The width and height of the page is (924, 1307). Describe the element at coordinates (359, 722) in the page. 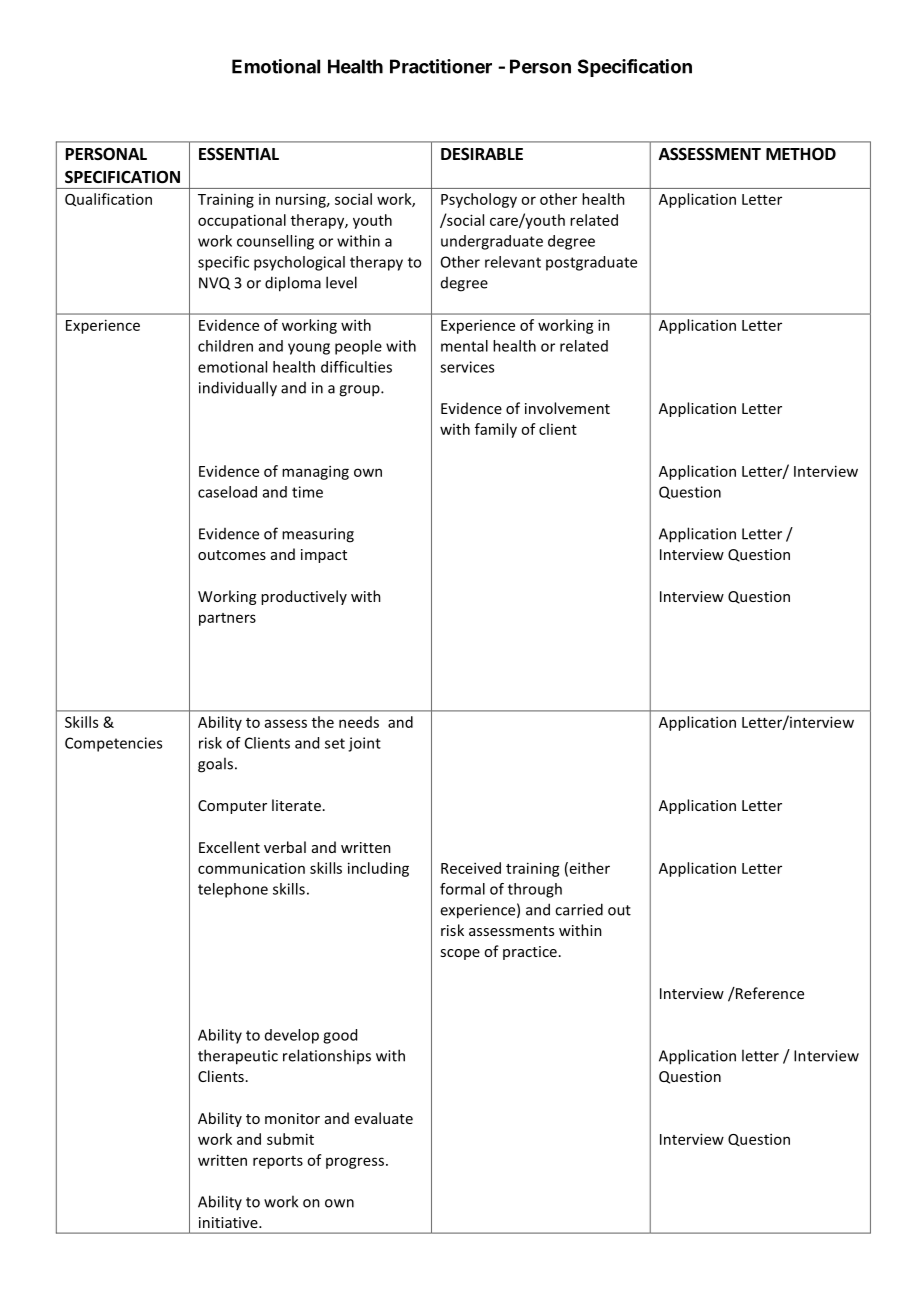

I see `needs` at that location.
